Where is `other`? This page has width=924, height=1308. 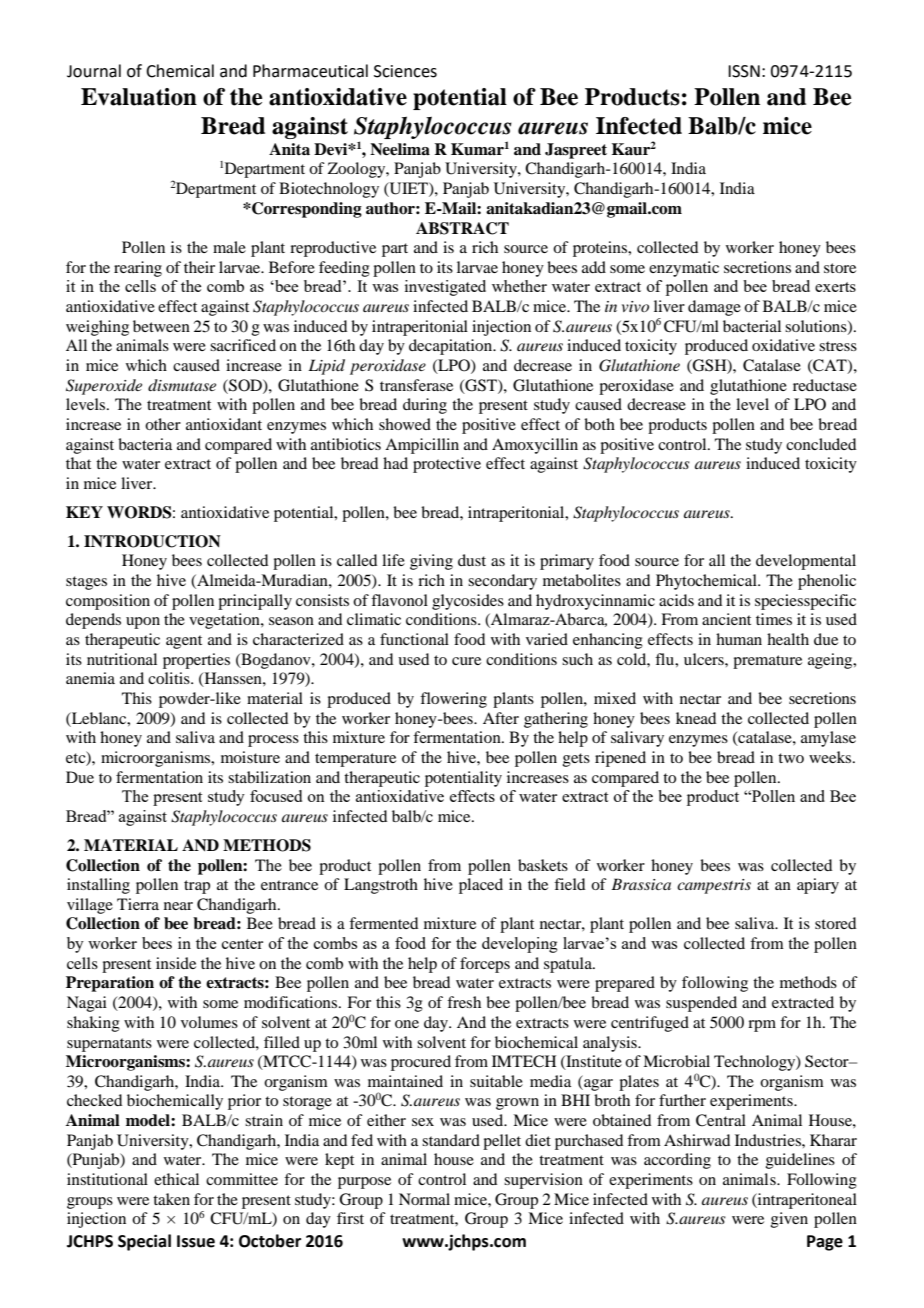 other is located at coordinates (163, 424).
